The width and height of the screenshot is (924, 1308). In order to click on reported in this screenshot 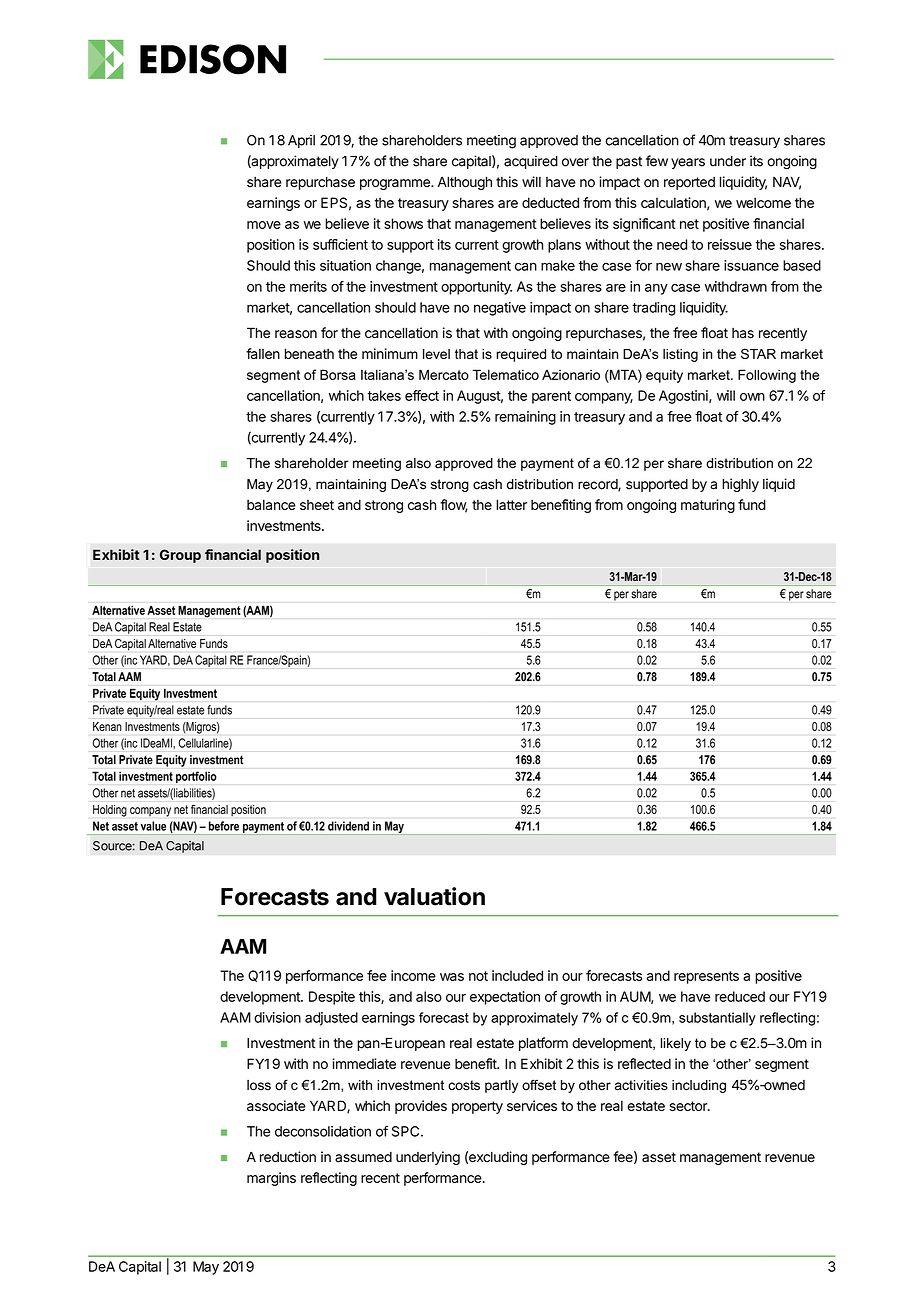, I will do `click(689, 183)`.
